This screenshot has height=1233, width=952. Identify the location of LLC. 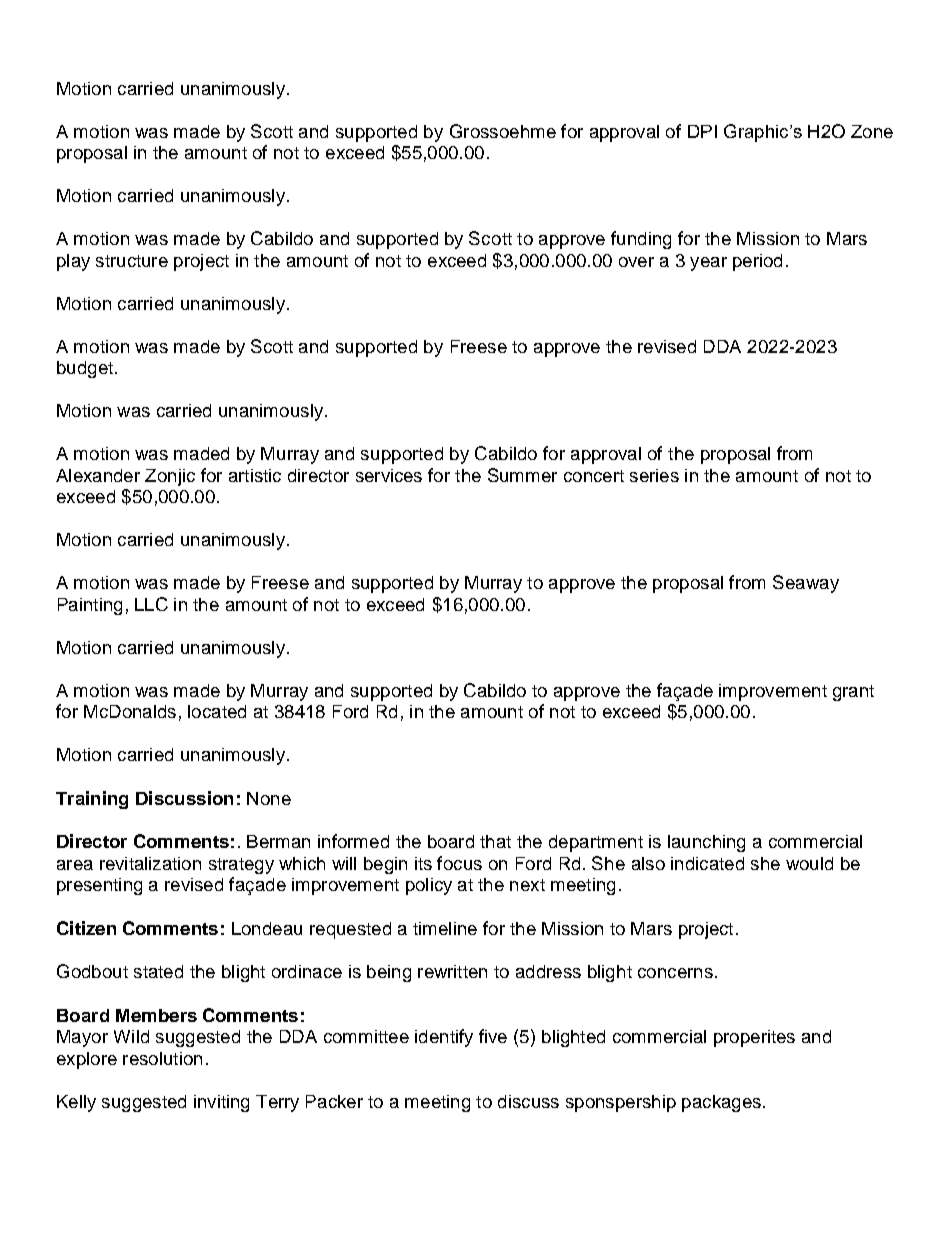
(151, 604).
